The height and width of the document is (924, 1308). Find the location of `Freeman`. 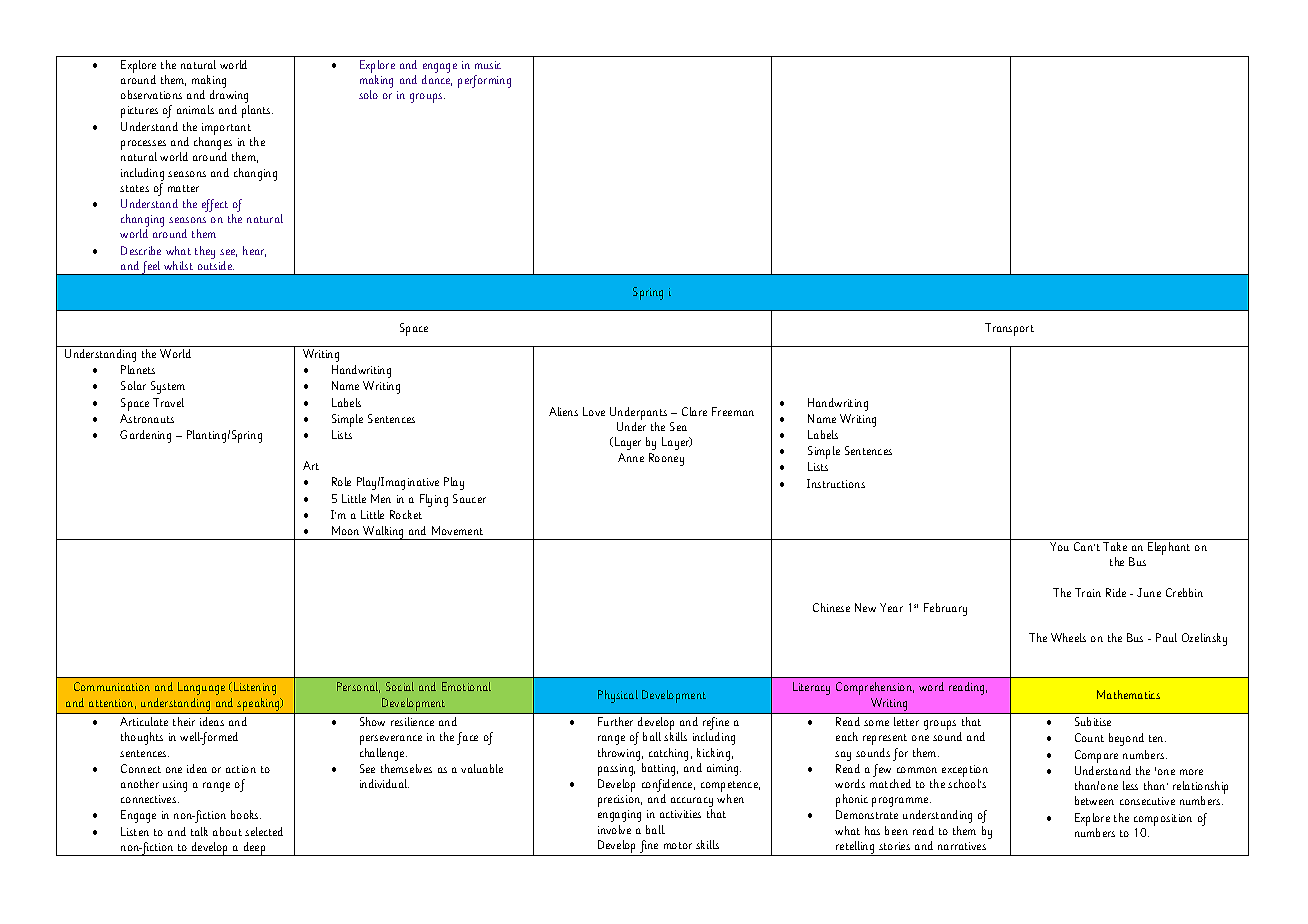

Freeman is located at coordinates (733, 411).
